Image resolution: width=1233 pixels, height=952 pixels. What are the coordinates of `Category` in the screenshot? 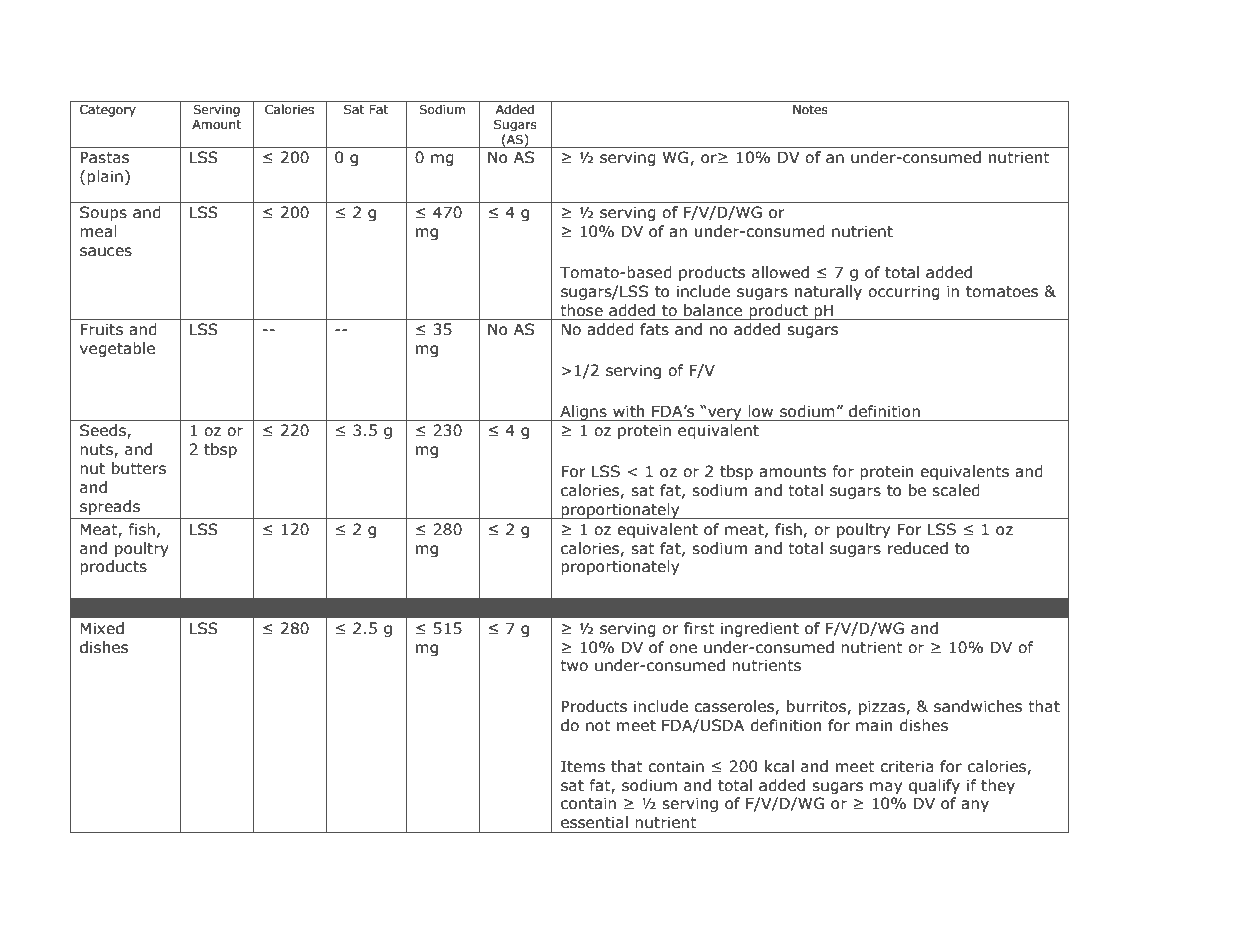 It's located at (108, 110).
